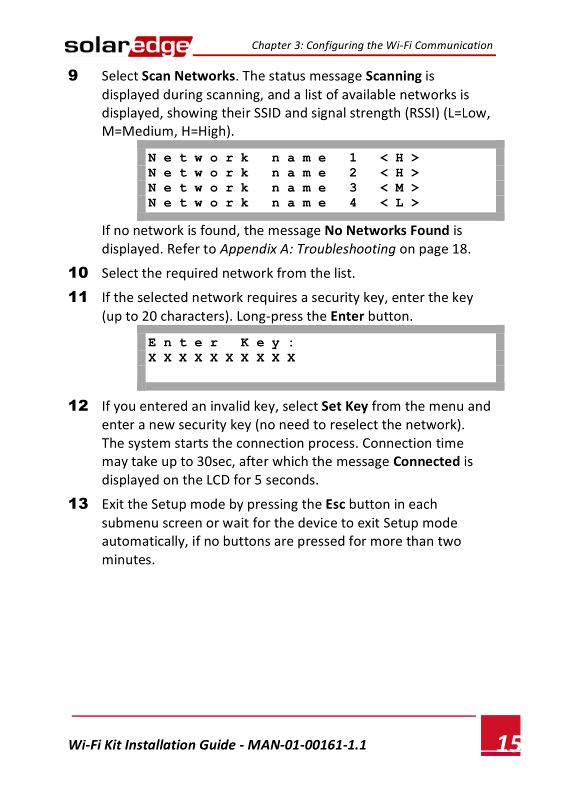 The image size is (561, 791). What do you see at coordinates (287, 76) in the page?
I see `status` at bounding box center [287, 76].
